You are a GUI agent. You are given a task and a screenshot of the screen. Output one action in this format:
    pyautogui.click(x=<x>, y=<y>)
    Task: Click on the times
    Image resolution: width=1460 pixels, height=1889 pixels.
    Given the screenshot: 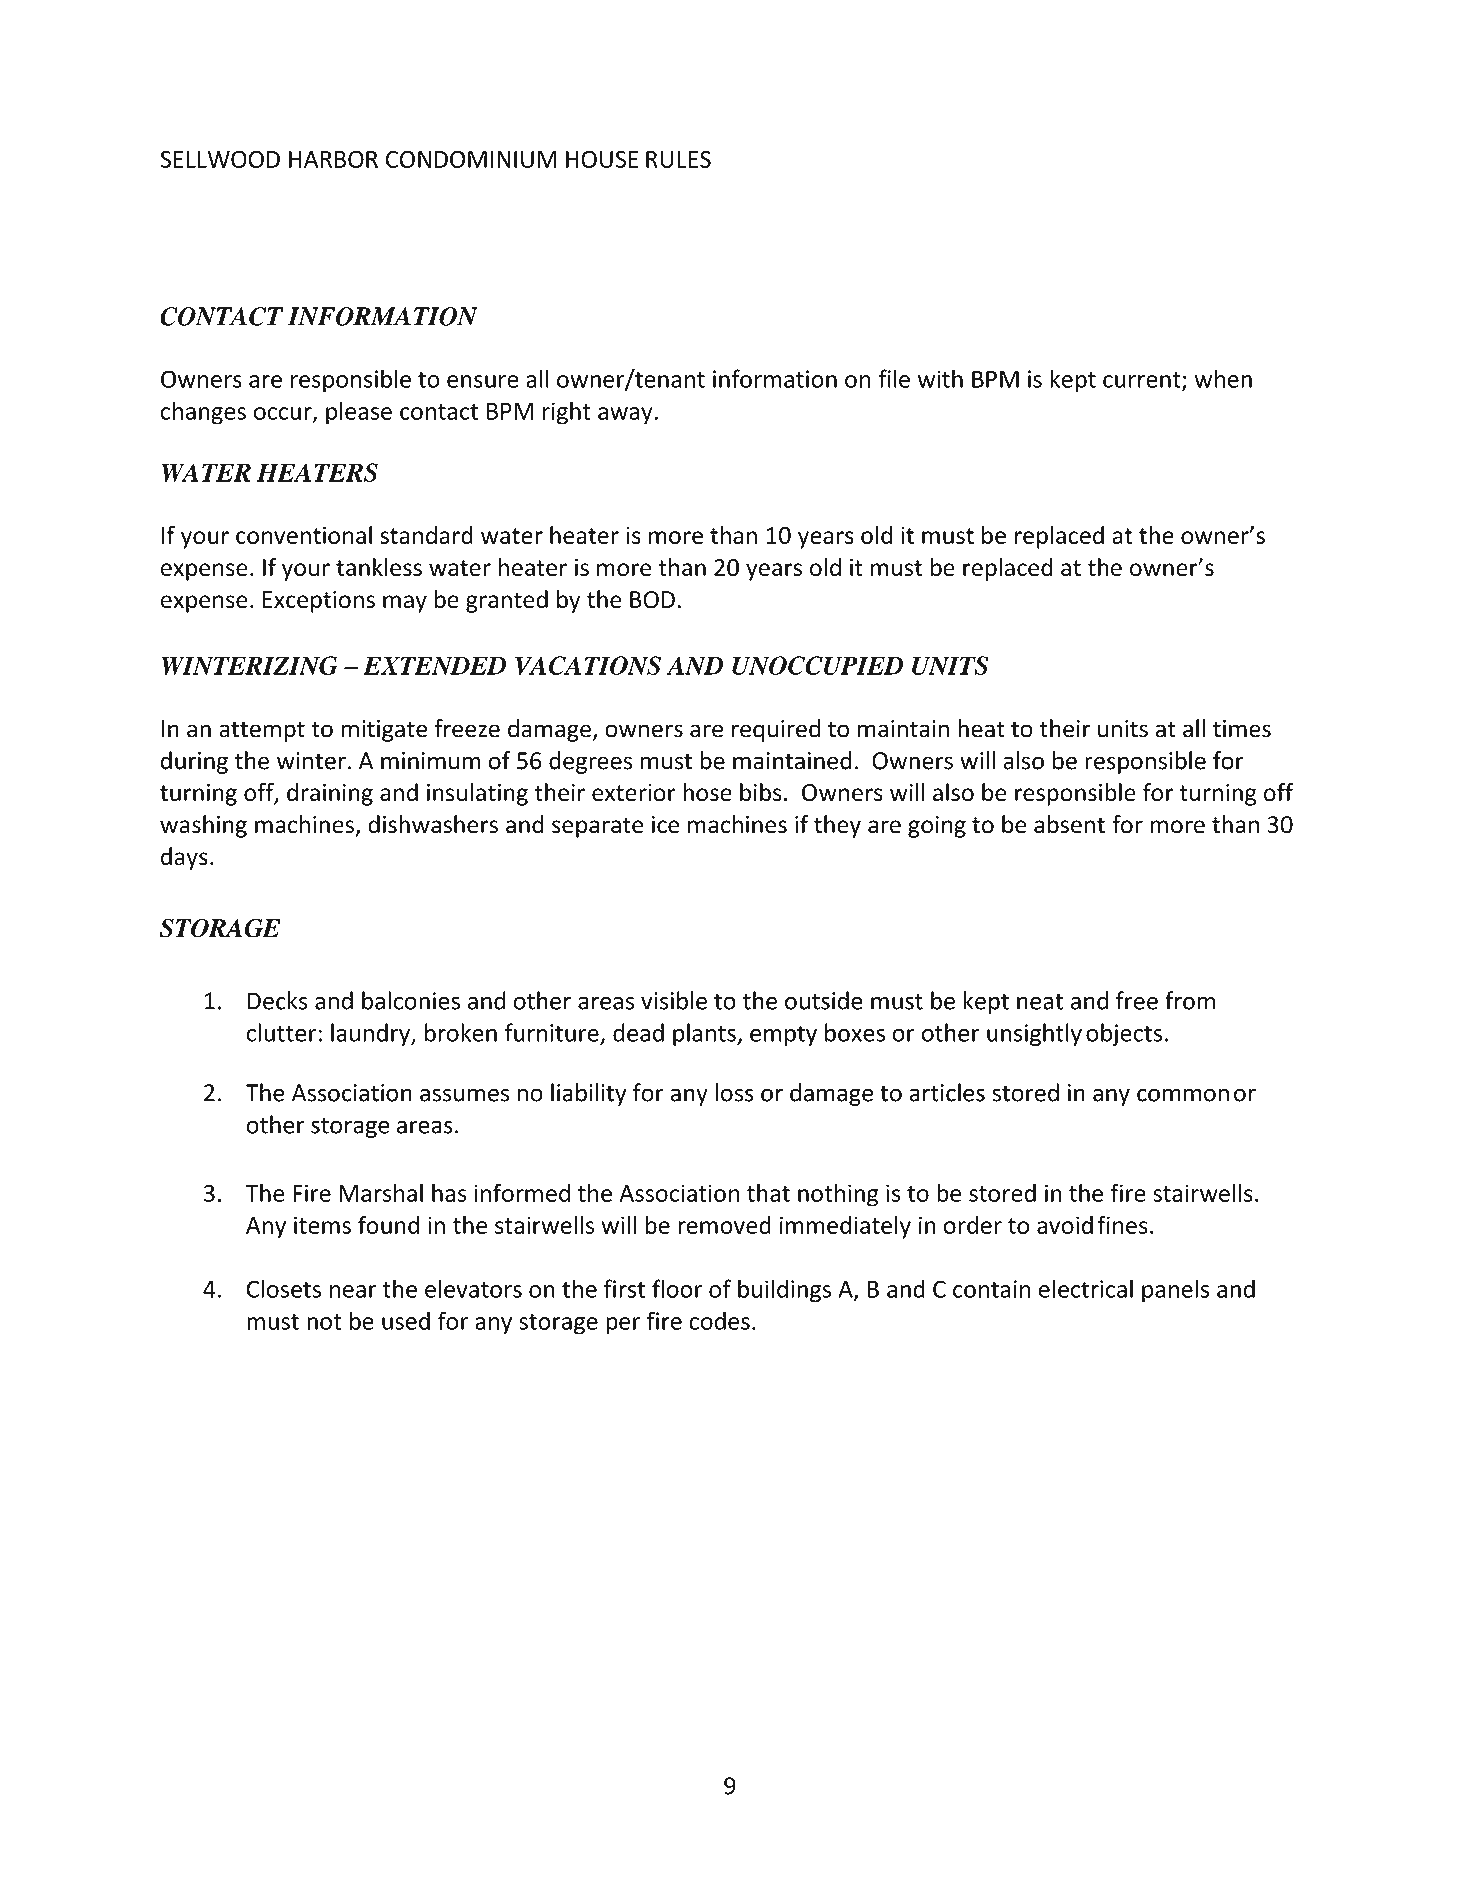 What is the action you would take?
    pyautogui.click(x=1242, y=729)
